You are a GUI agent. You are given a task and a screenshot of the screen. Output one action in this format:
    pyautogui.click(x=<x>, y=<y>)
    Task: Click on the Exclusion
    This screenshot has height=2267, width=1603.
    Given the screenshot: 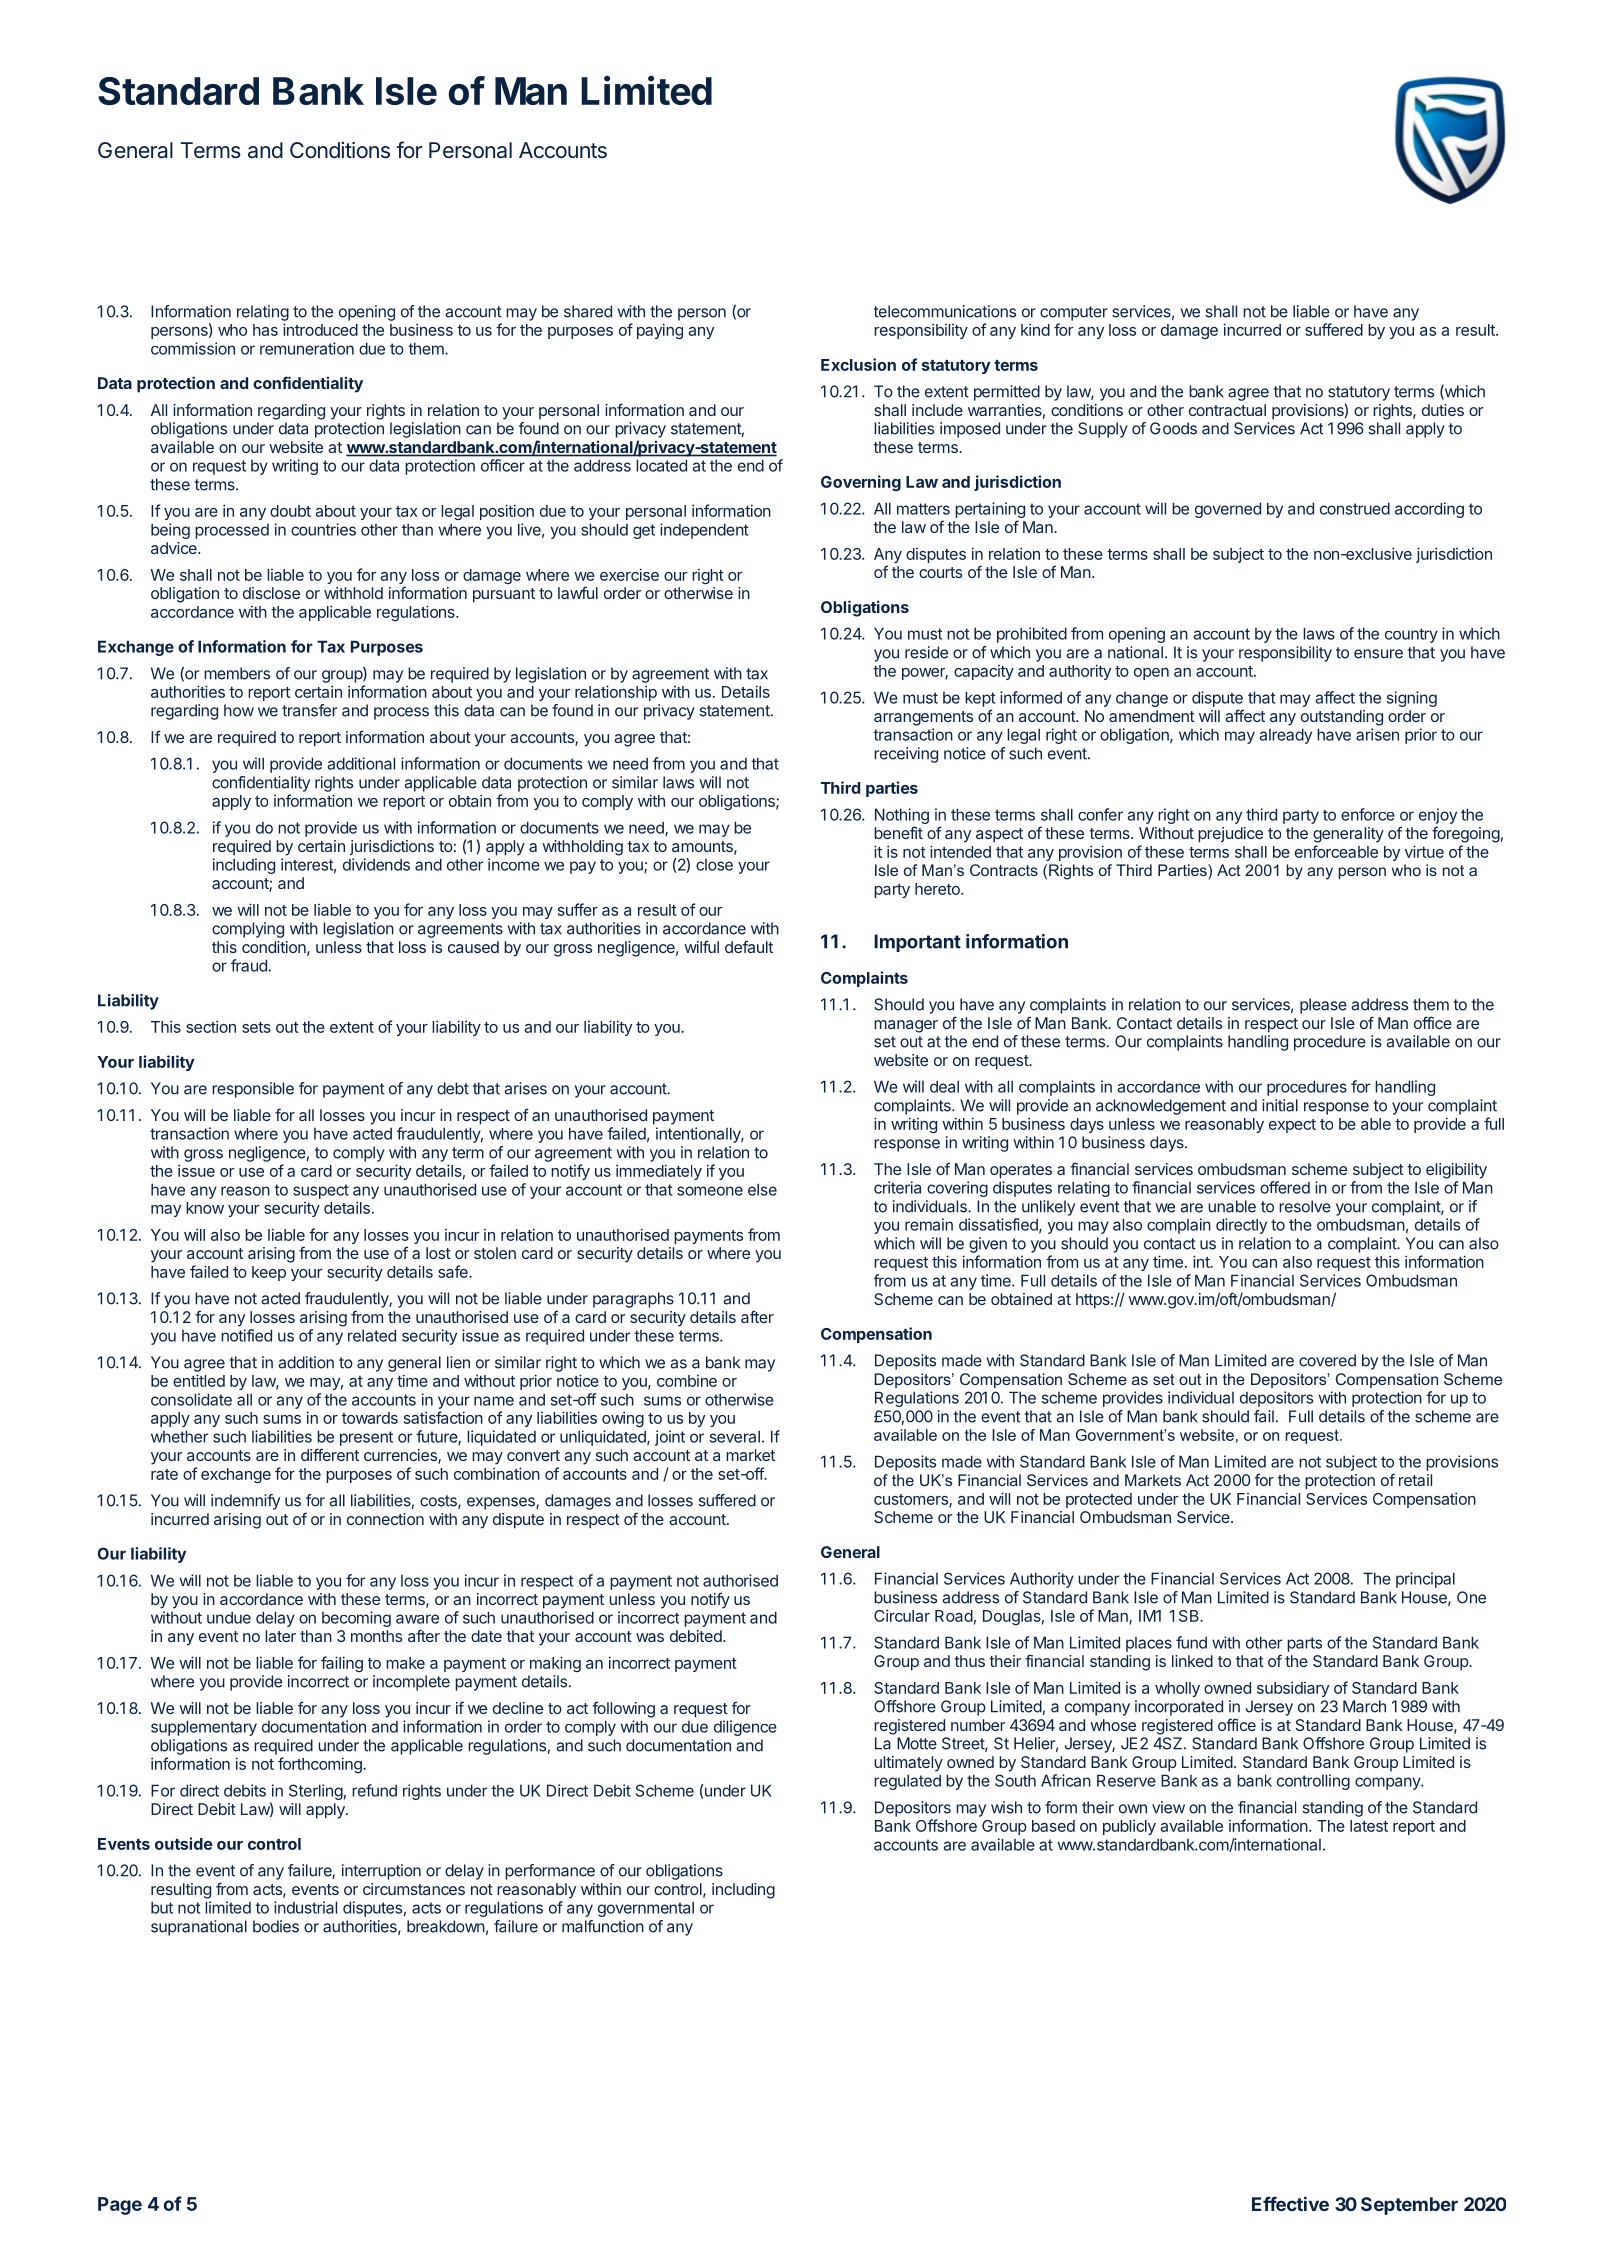 What is the action you would take?
    pyautogui.click(x=858, y=364)
